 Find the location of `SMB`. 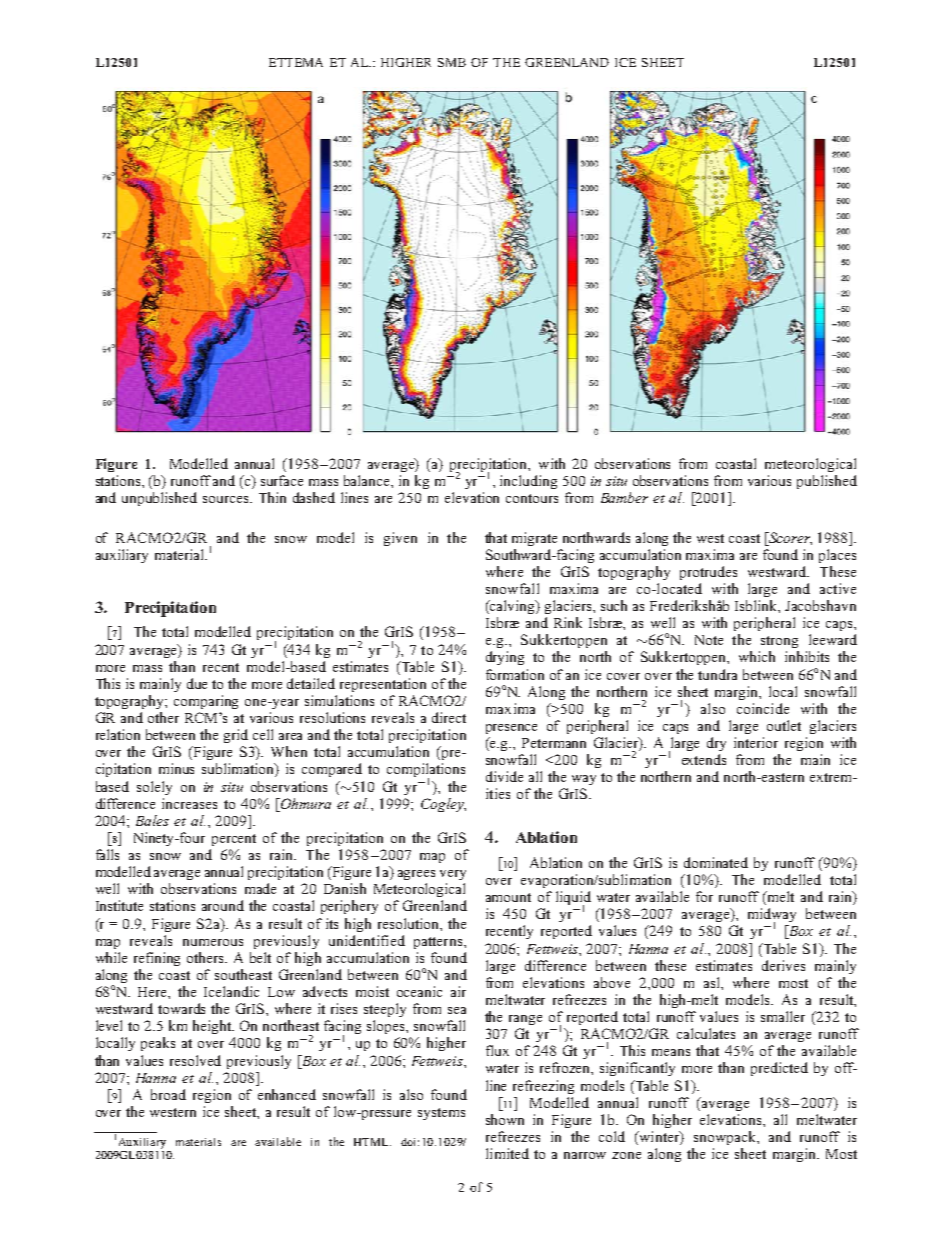

SMB is located at coordinates (452, 62).
